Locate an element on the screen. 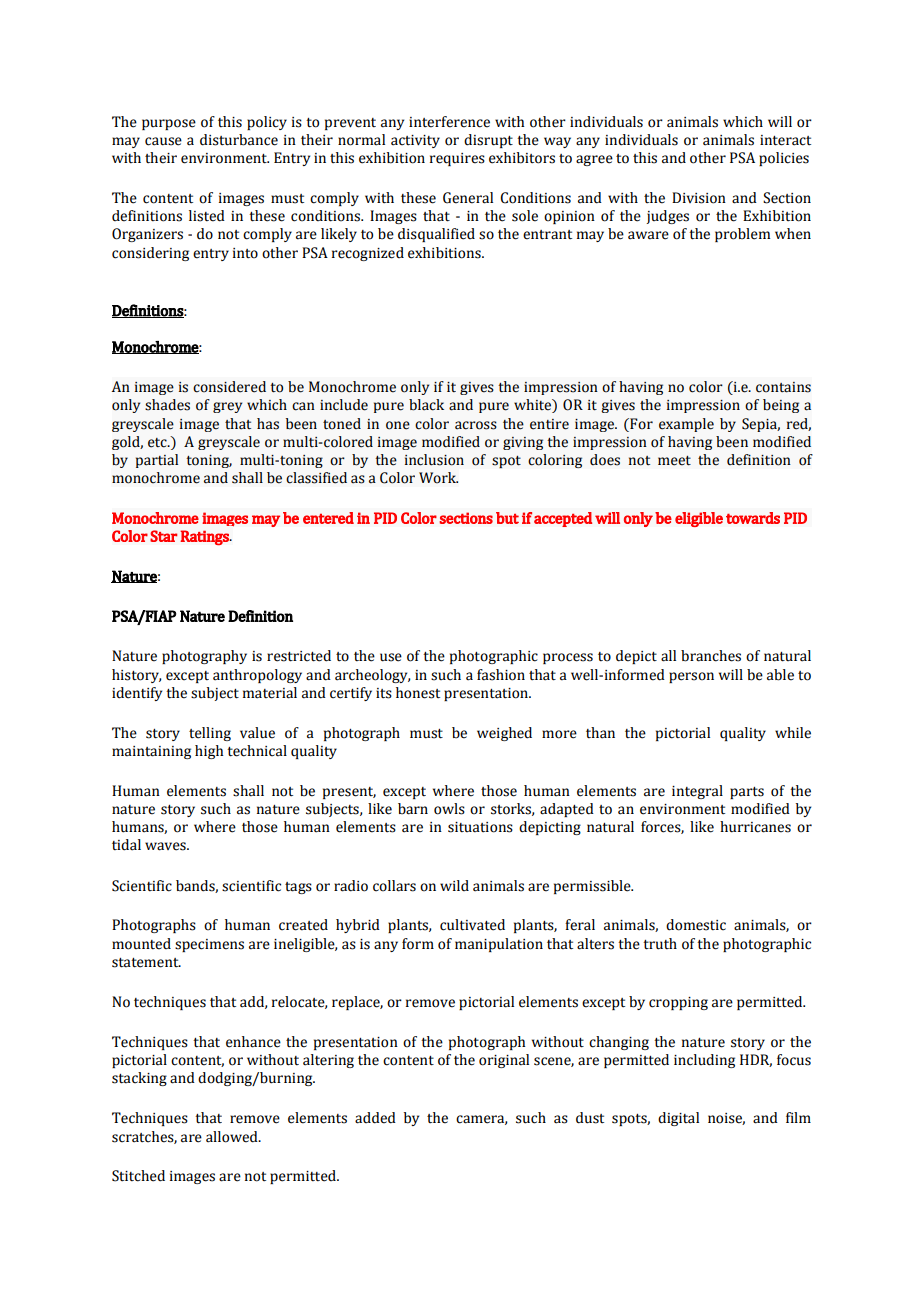 This screenshot has height=1308, width=924. allowed is located at coordinates (233, 1137).
